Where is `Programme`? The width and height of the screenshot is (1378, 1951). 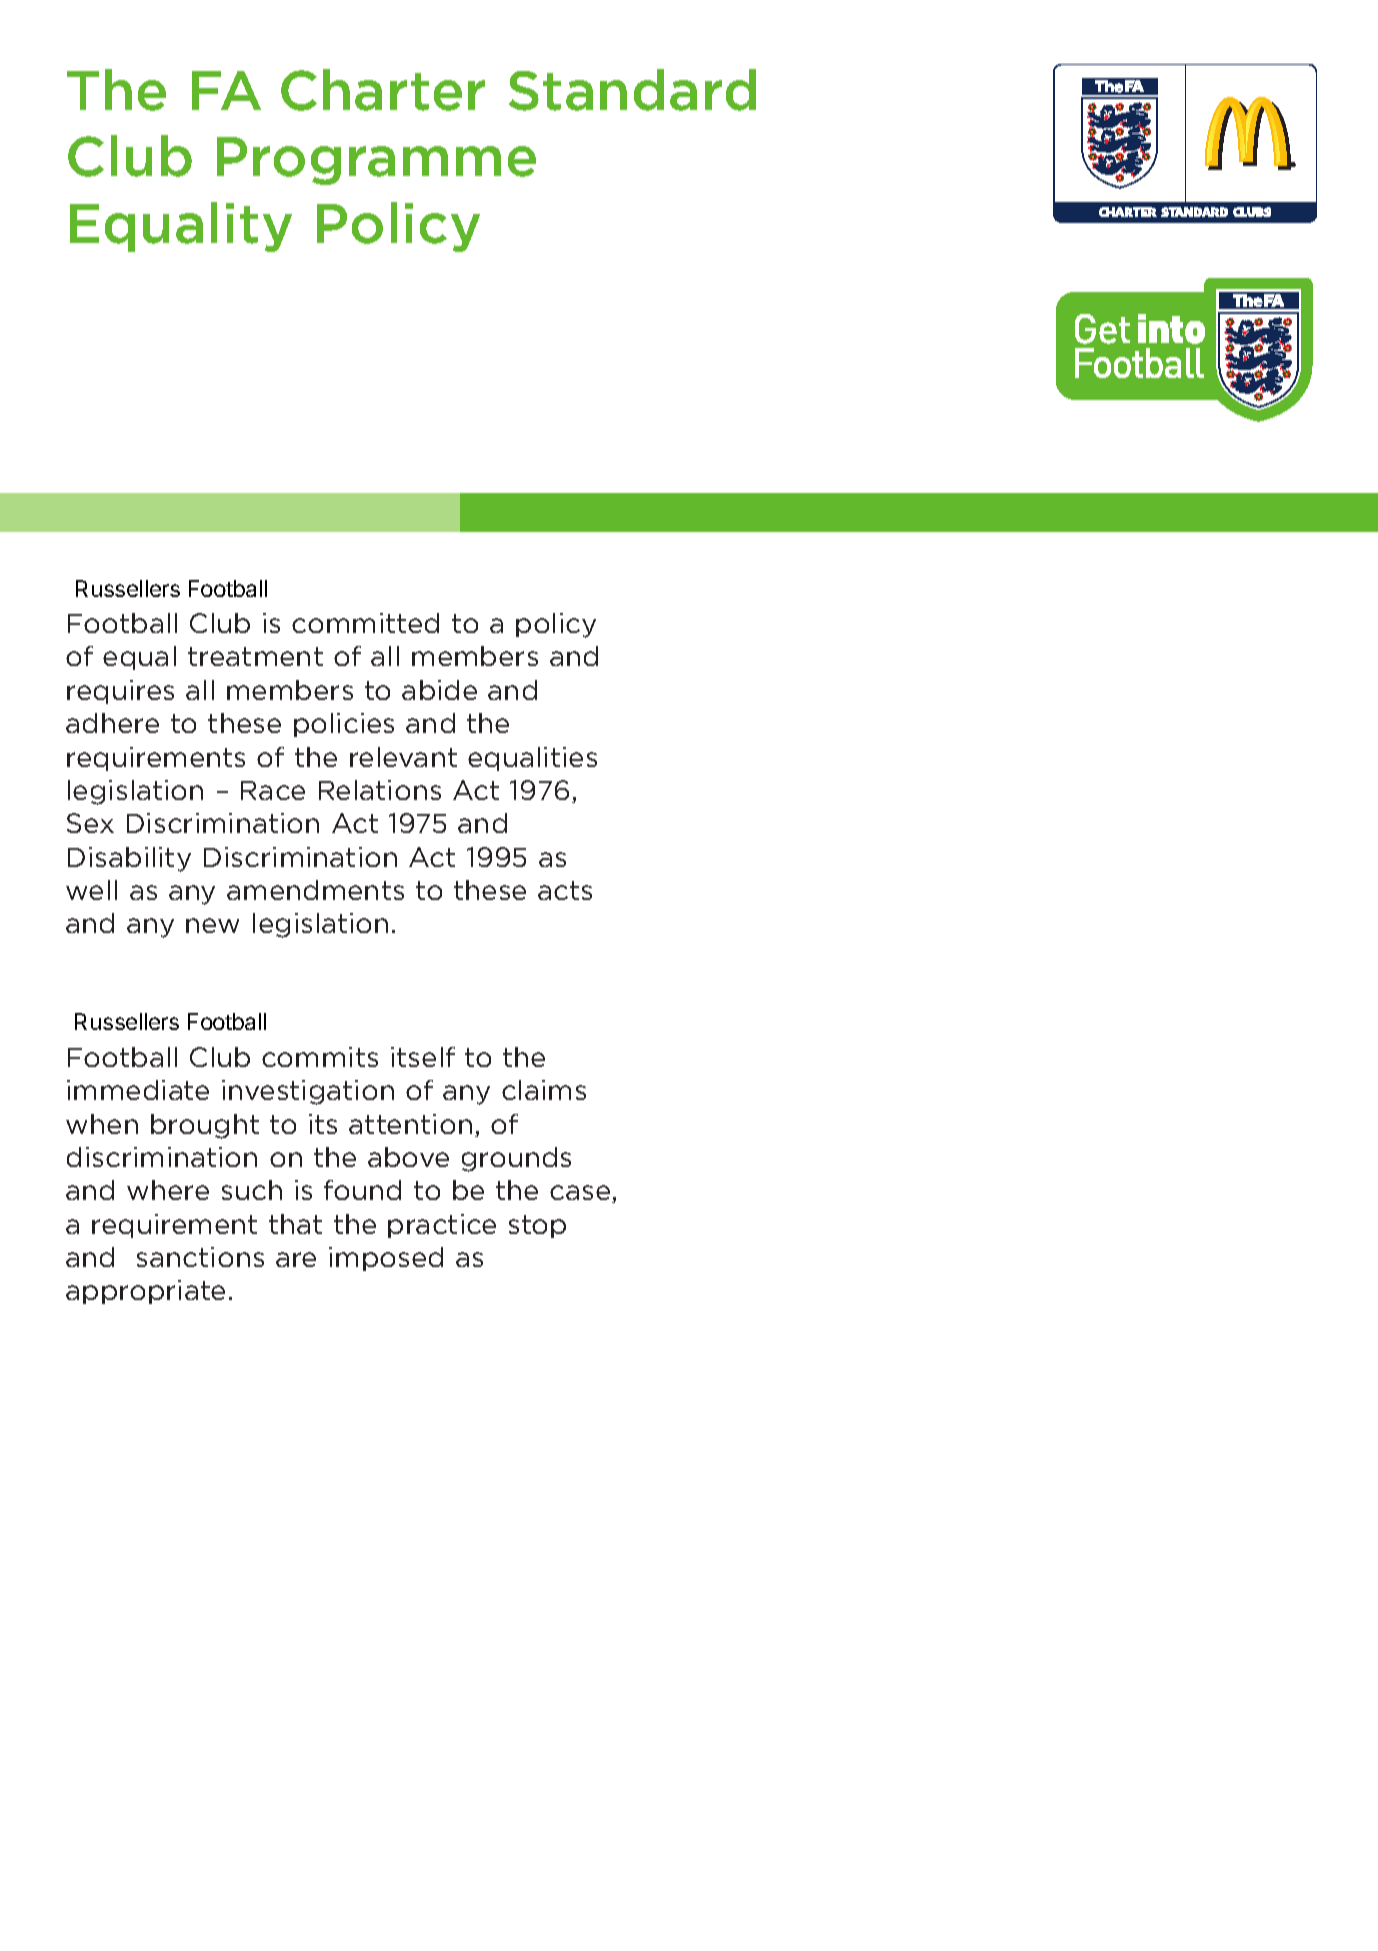 Programme is located at coordinates (376, 161).
